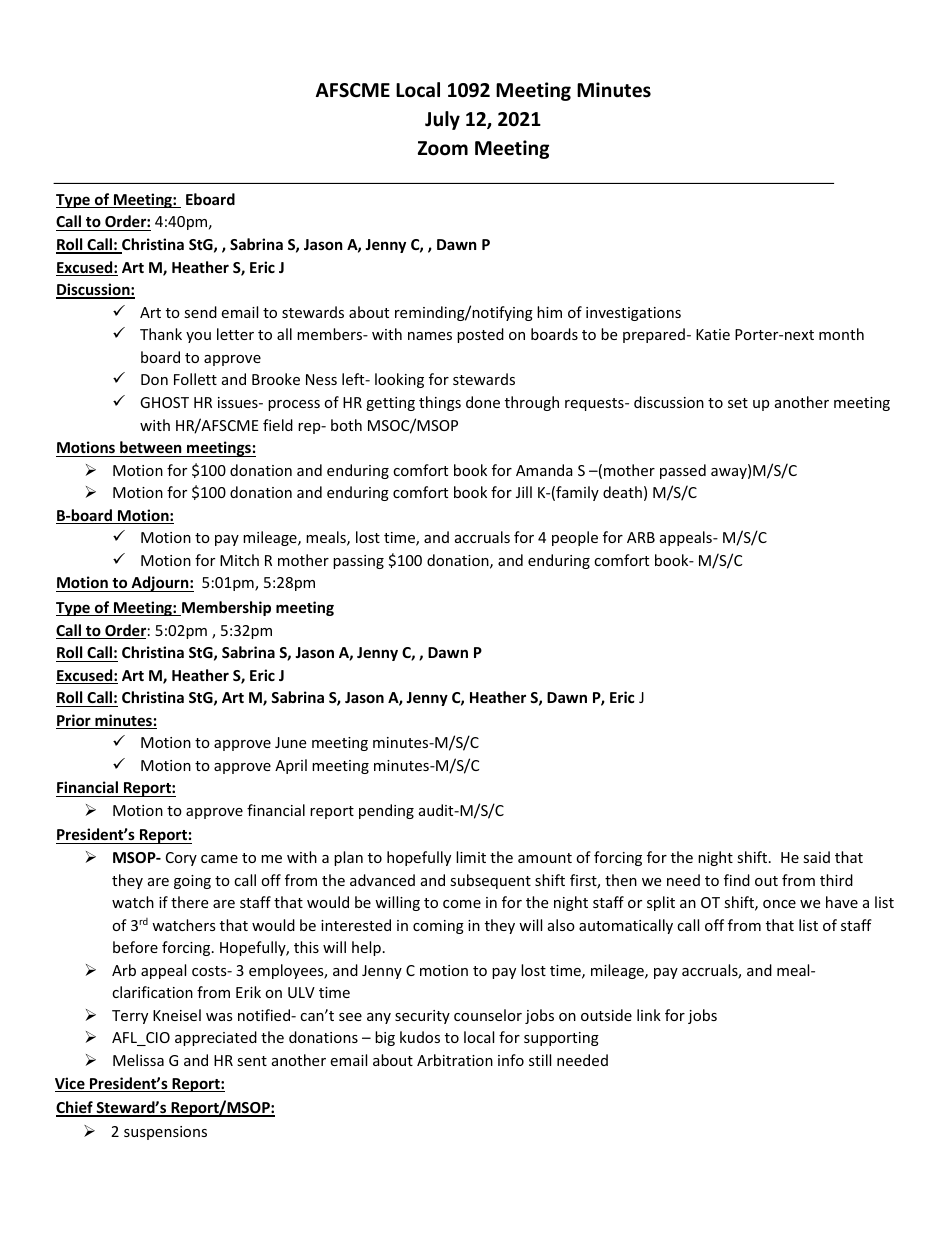  I want to click on investigations, so click(633, 314).
